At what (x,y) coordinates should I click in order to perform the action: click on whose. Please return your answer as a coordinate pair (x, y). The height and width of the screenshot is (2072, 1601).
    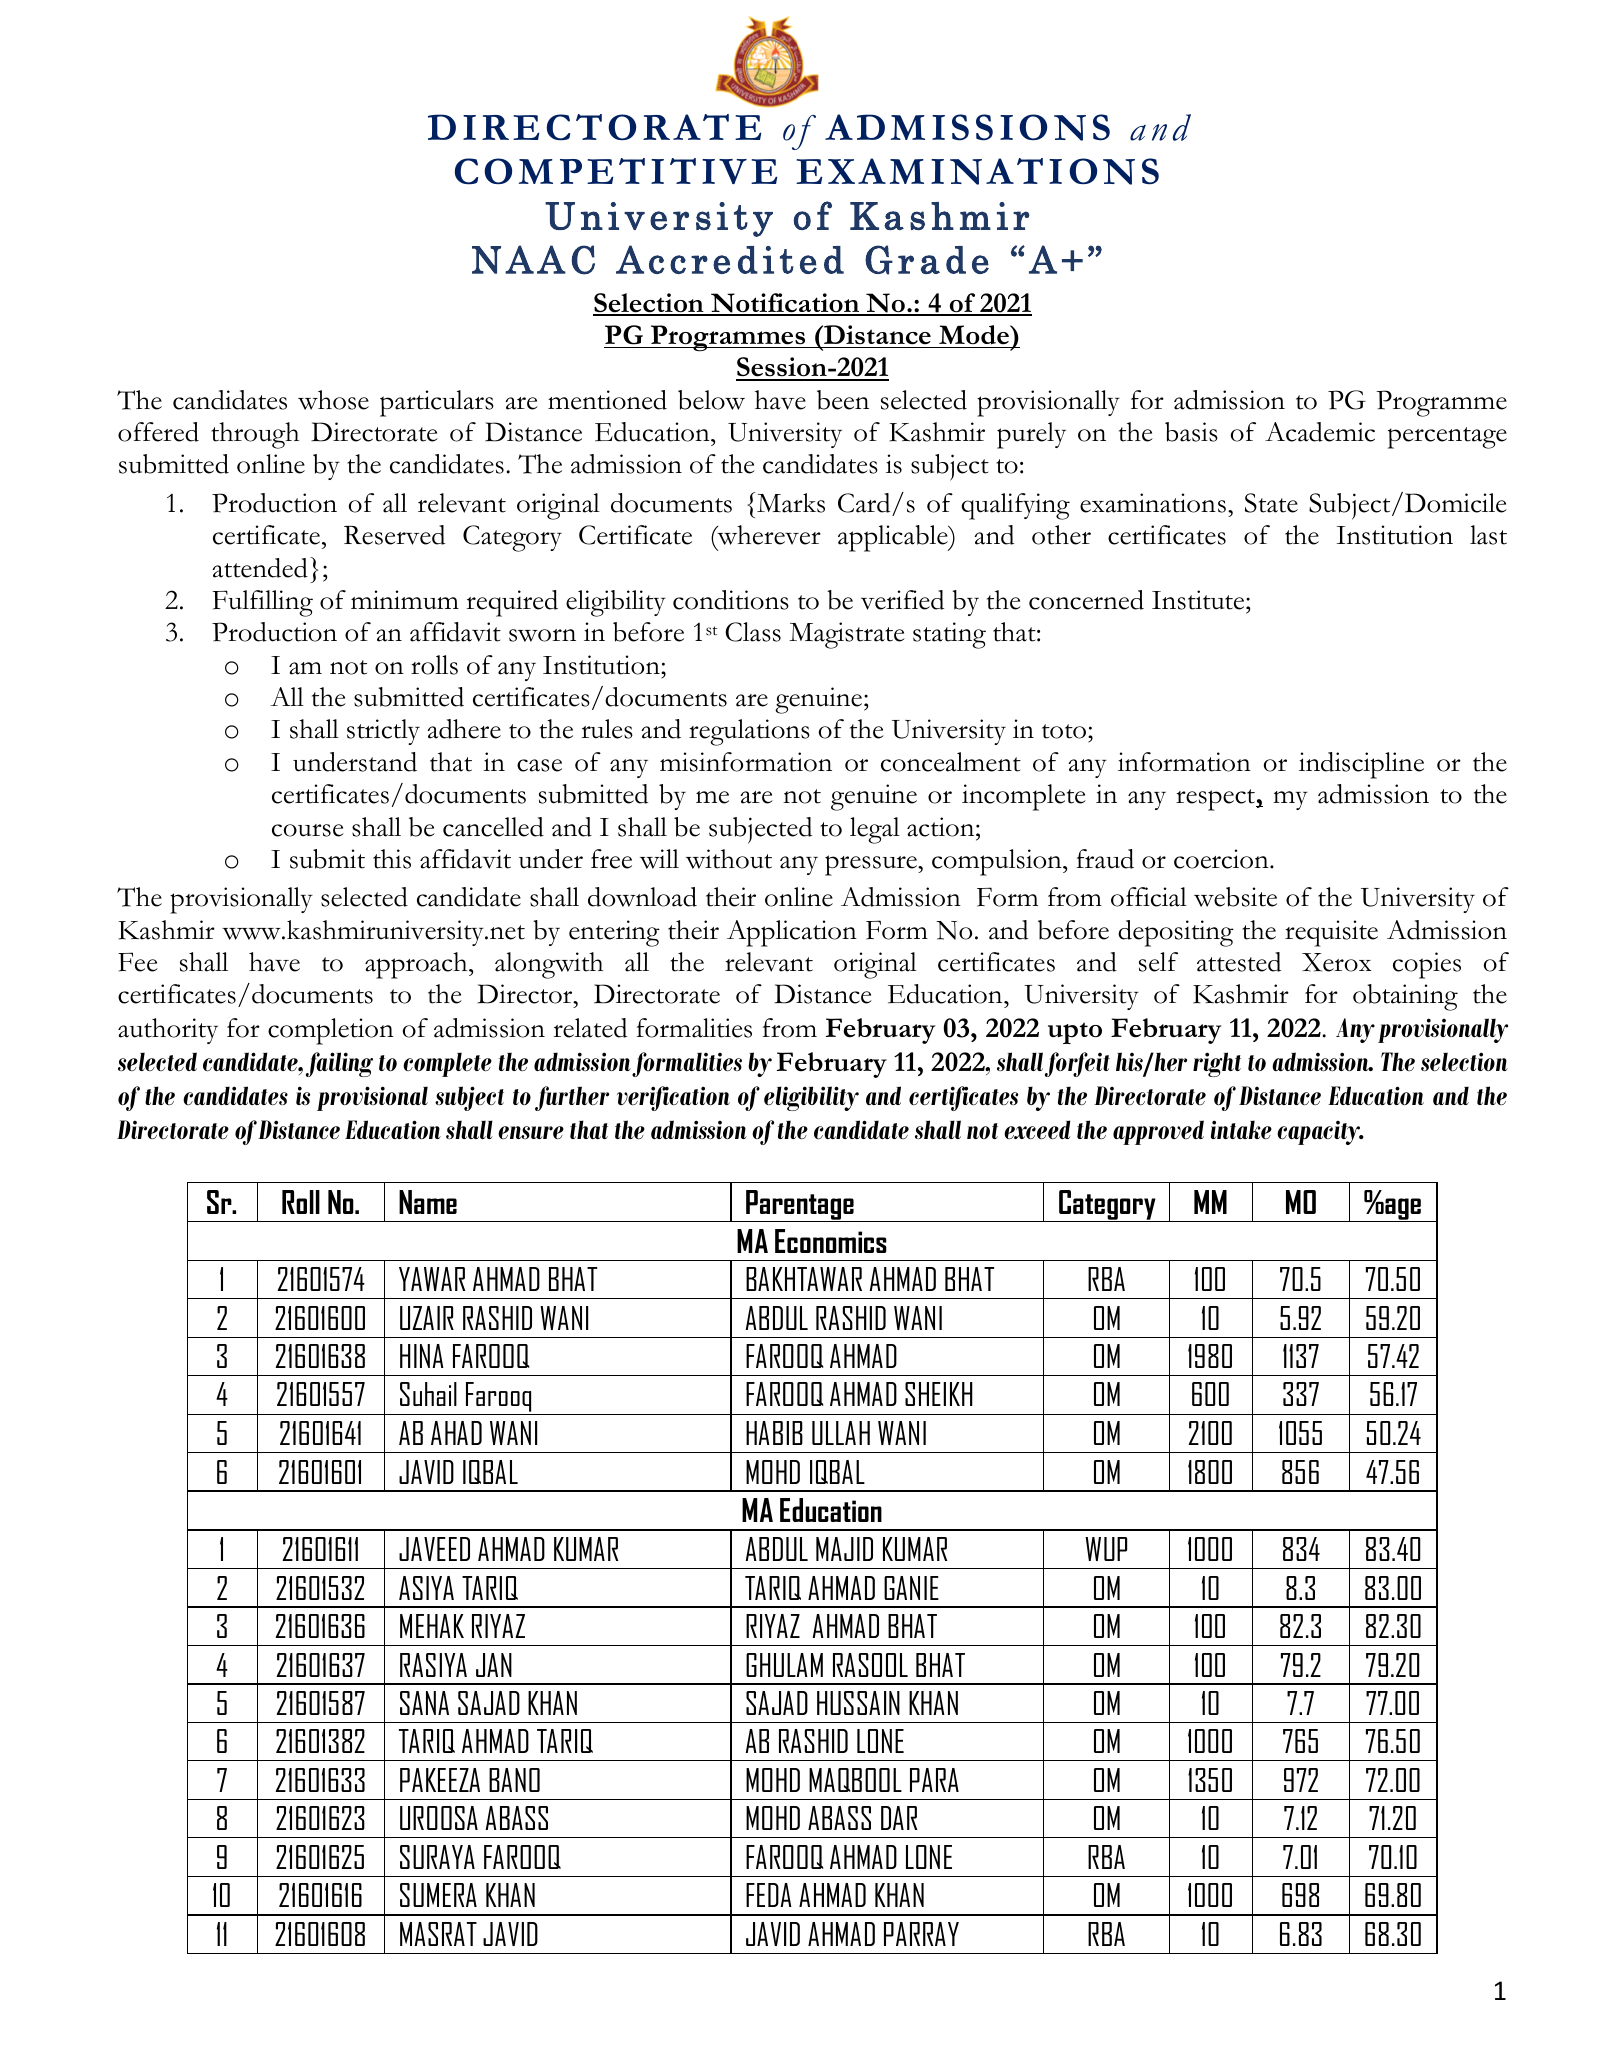
    Looking at the image, I should click on (333, 400).
